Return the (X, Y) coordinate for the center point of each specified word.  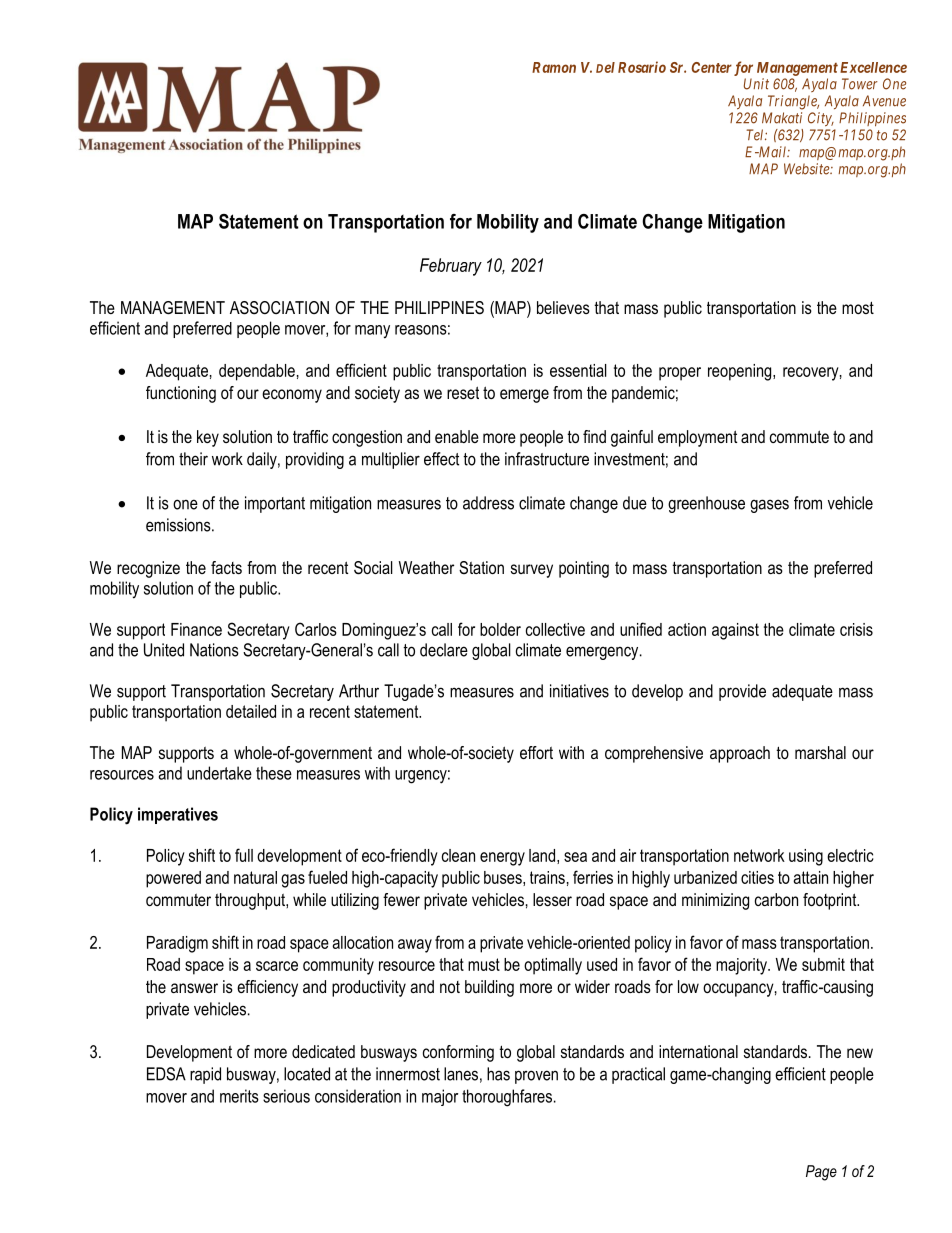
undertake (219, 773)
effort (536, 752)
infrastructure (547, 459)
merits (239, 1096)
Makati (782, 118)
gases (769, 506)
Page (821, 1173)
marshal (820, 752)
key (208, 438)
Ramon (554, 67)
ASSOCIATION (279, 308)
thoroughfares (507, 1098)
